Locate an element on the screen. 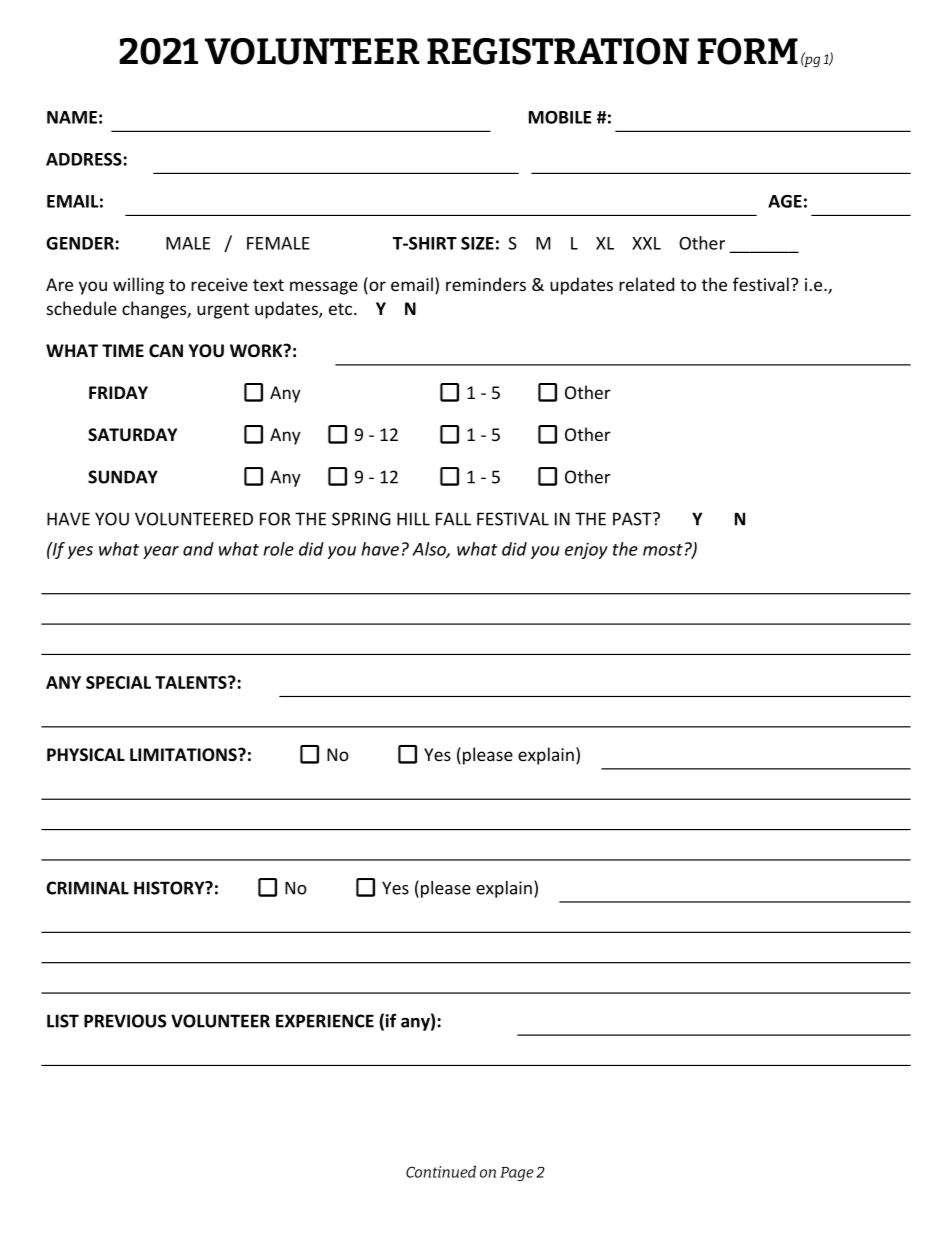 This screenshot has width=952, height=1233. LIMITATIONS is located at coordinates (184, 755).
